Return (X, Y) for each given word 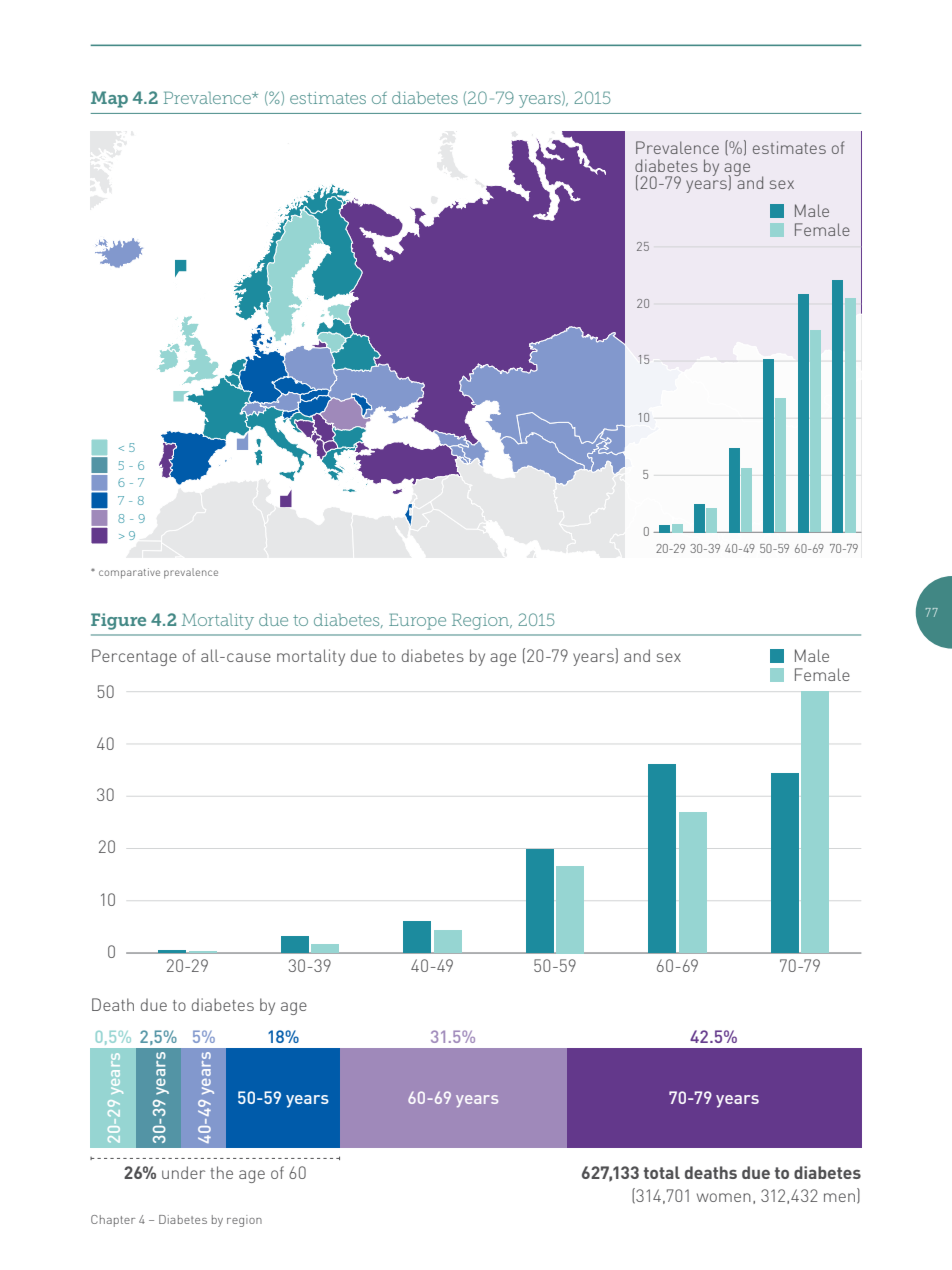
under (183, 1172)
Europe (417, 621)
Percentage (134, 657)
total (662, 1172)
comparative (129, 573)
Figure (118, 621)
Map (109, 99)
